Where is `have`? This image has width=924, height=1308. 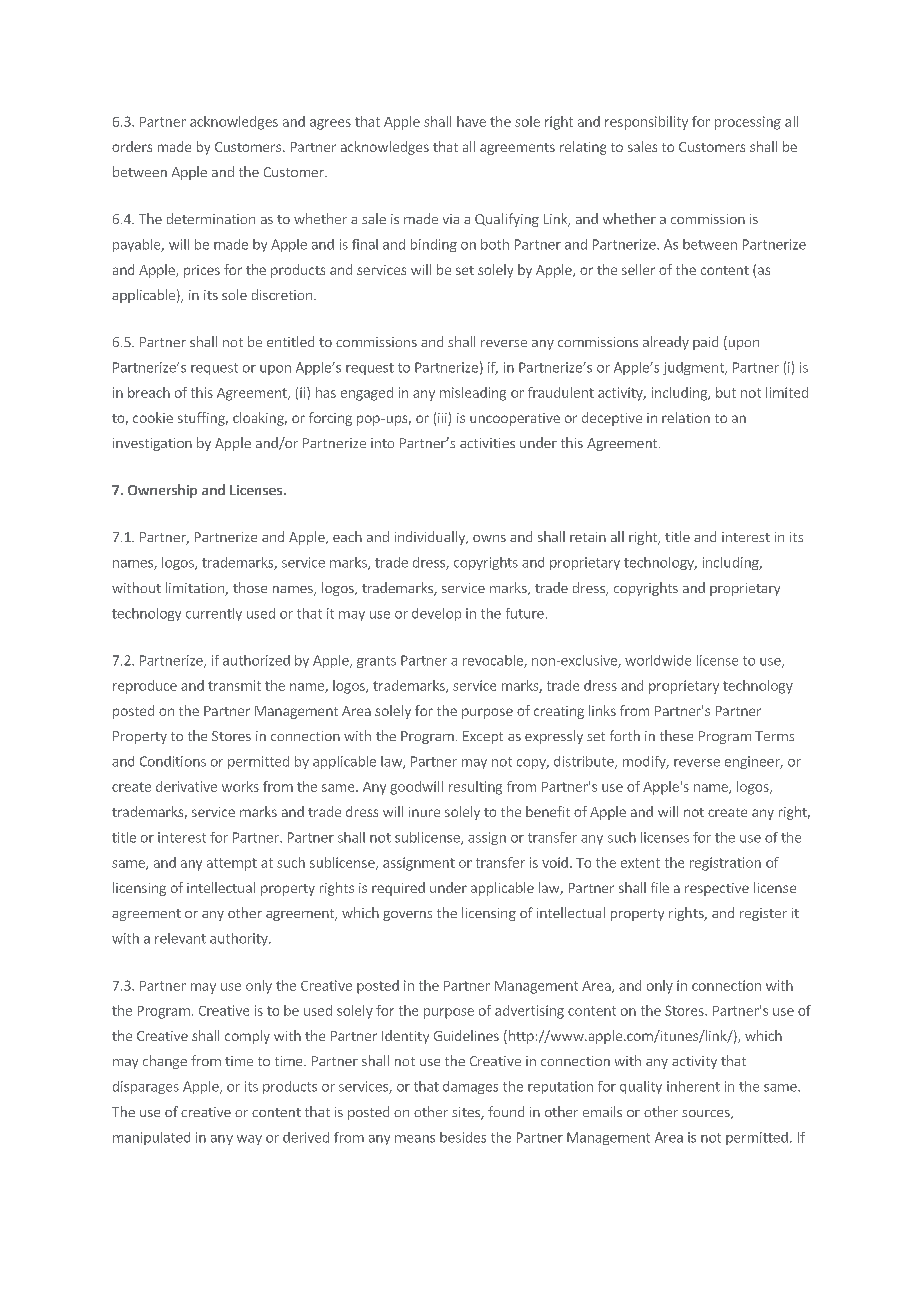 have is located at coordinates (471, 121).
